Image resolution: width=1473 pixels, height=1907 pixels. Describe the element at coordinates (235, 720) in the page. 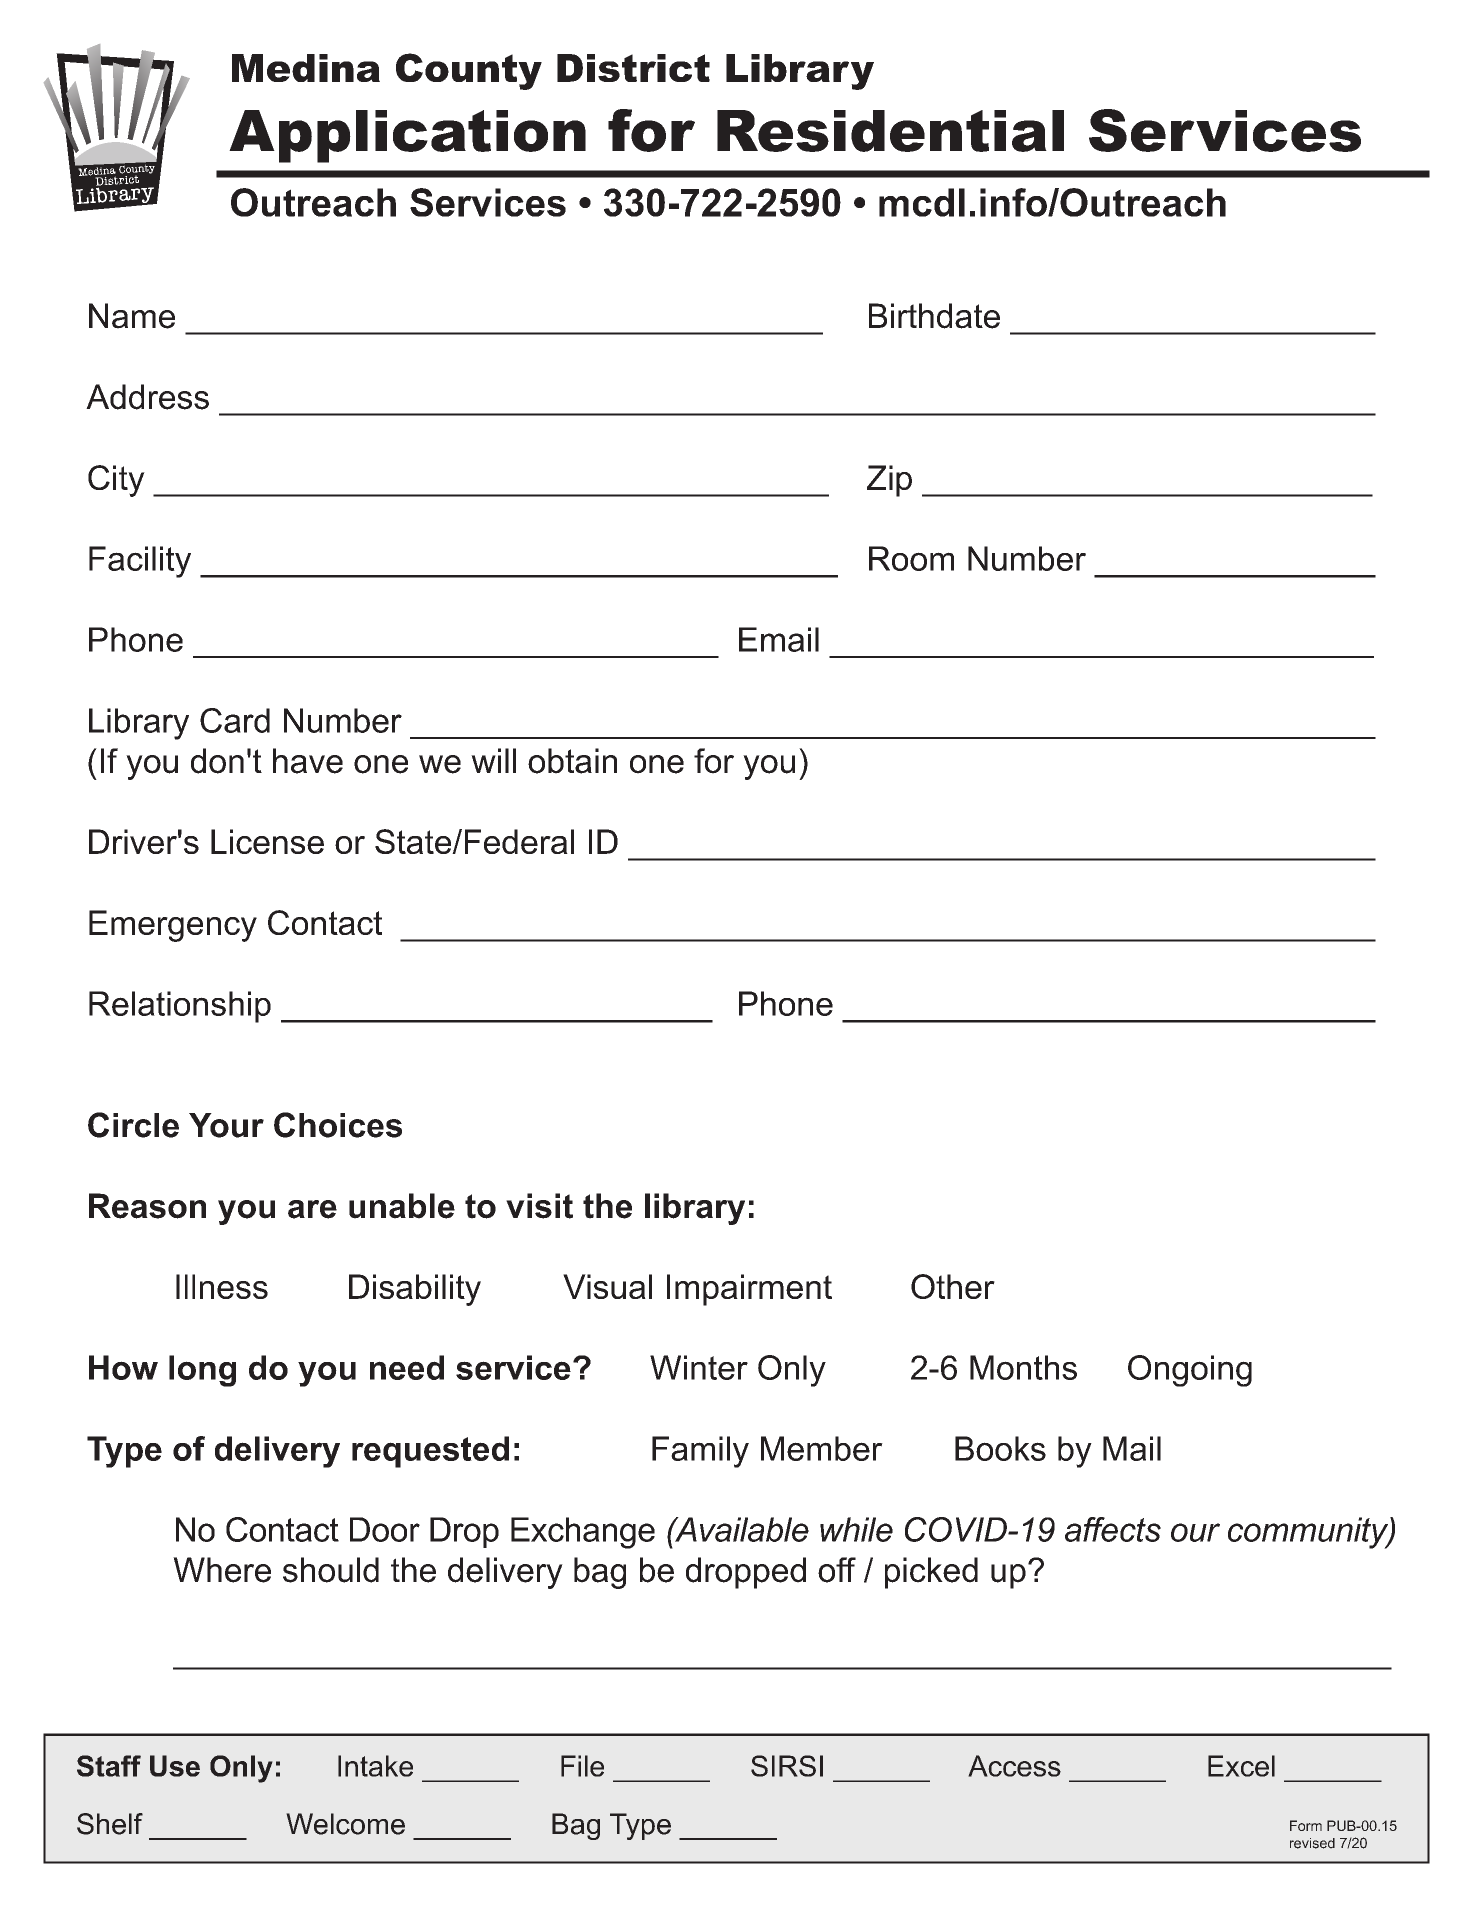

I see `Card` at that location.
